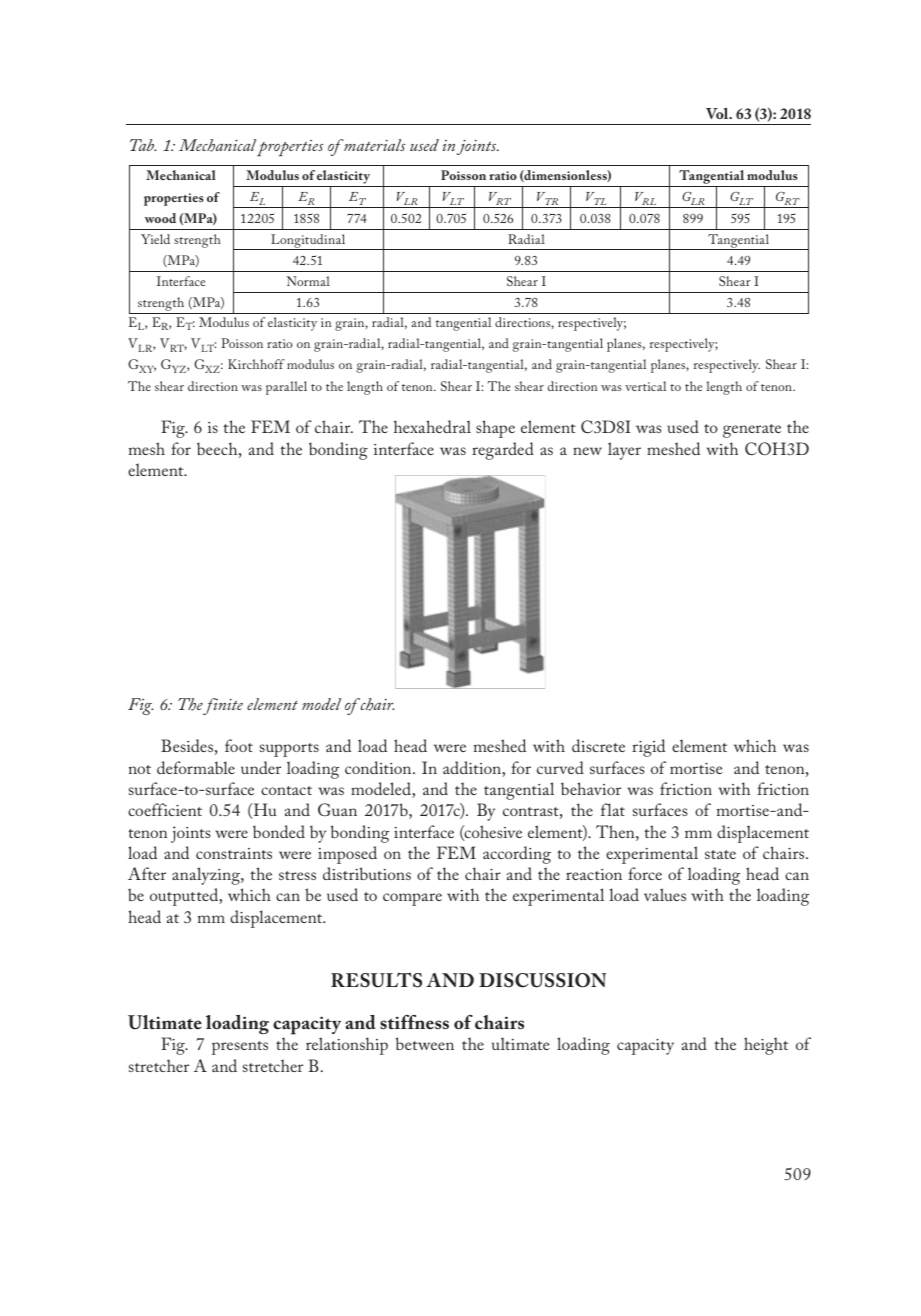 The image size is (921, 1316). Describe the element at coordinates (308, 281) in the document. I see `Normal` at that location.
